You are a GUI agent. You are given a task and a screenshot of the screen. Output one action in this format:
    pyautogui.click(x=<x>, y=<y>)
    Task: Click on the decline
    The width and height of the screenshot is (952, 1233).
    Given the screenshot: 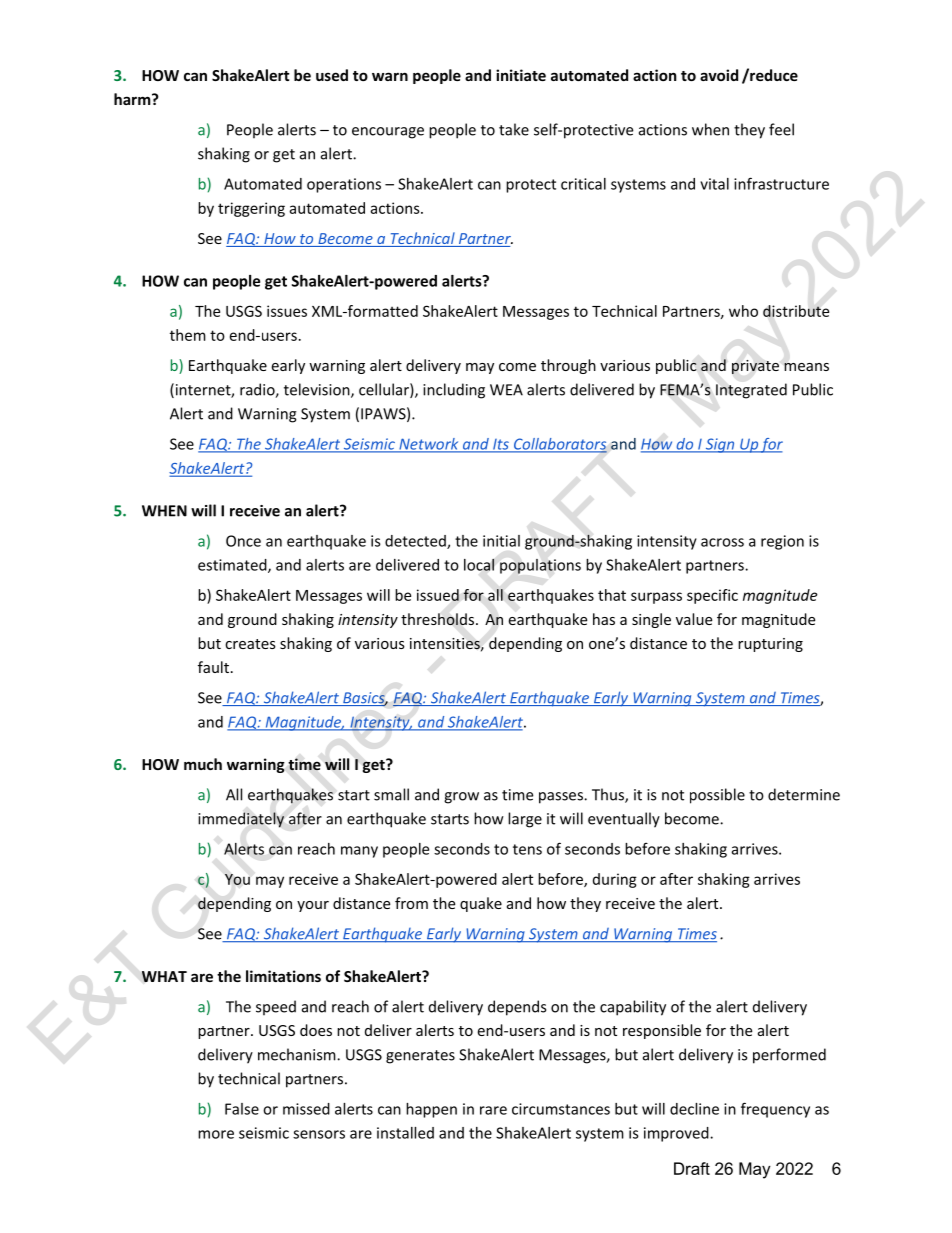 What is the action you would take?
    pyautogui.click(x=694, y=1109)
